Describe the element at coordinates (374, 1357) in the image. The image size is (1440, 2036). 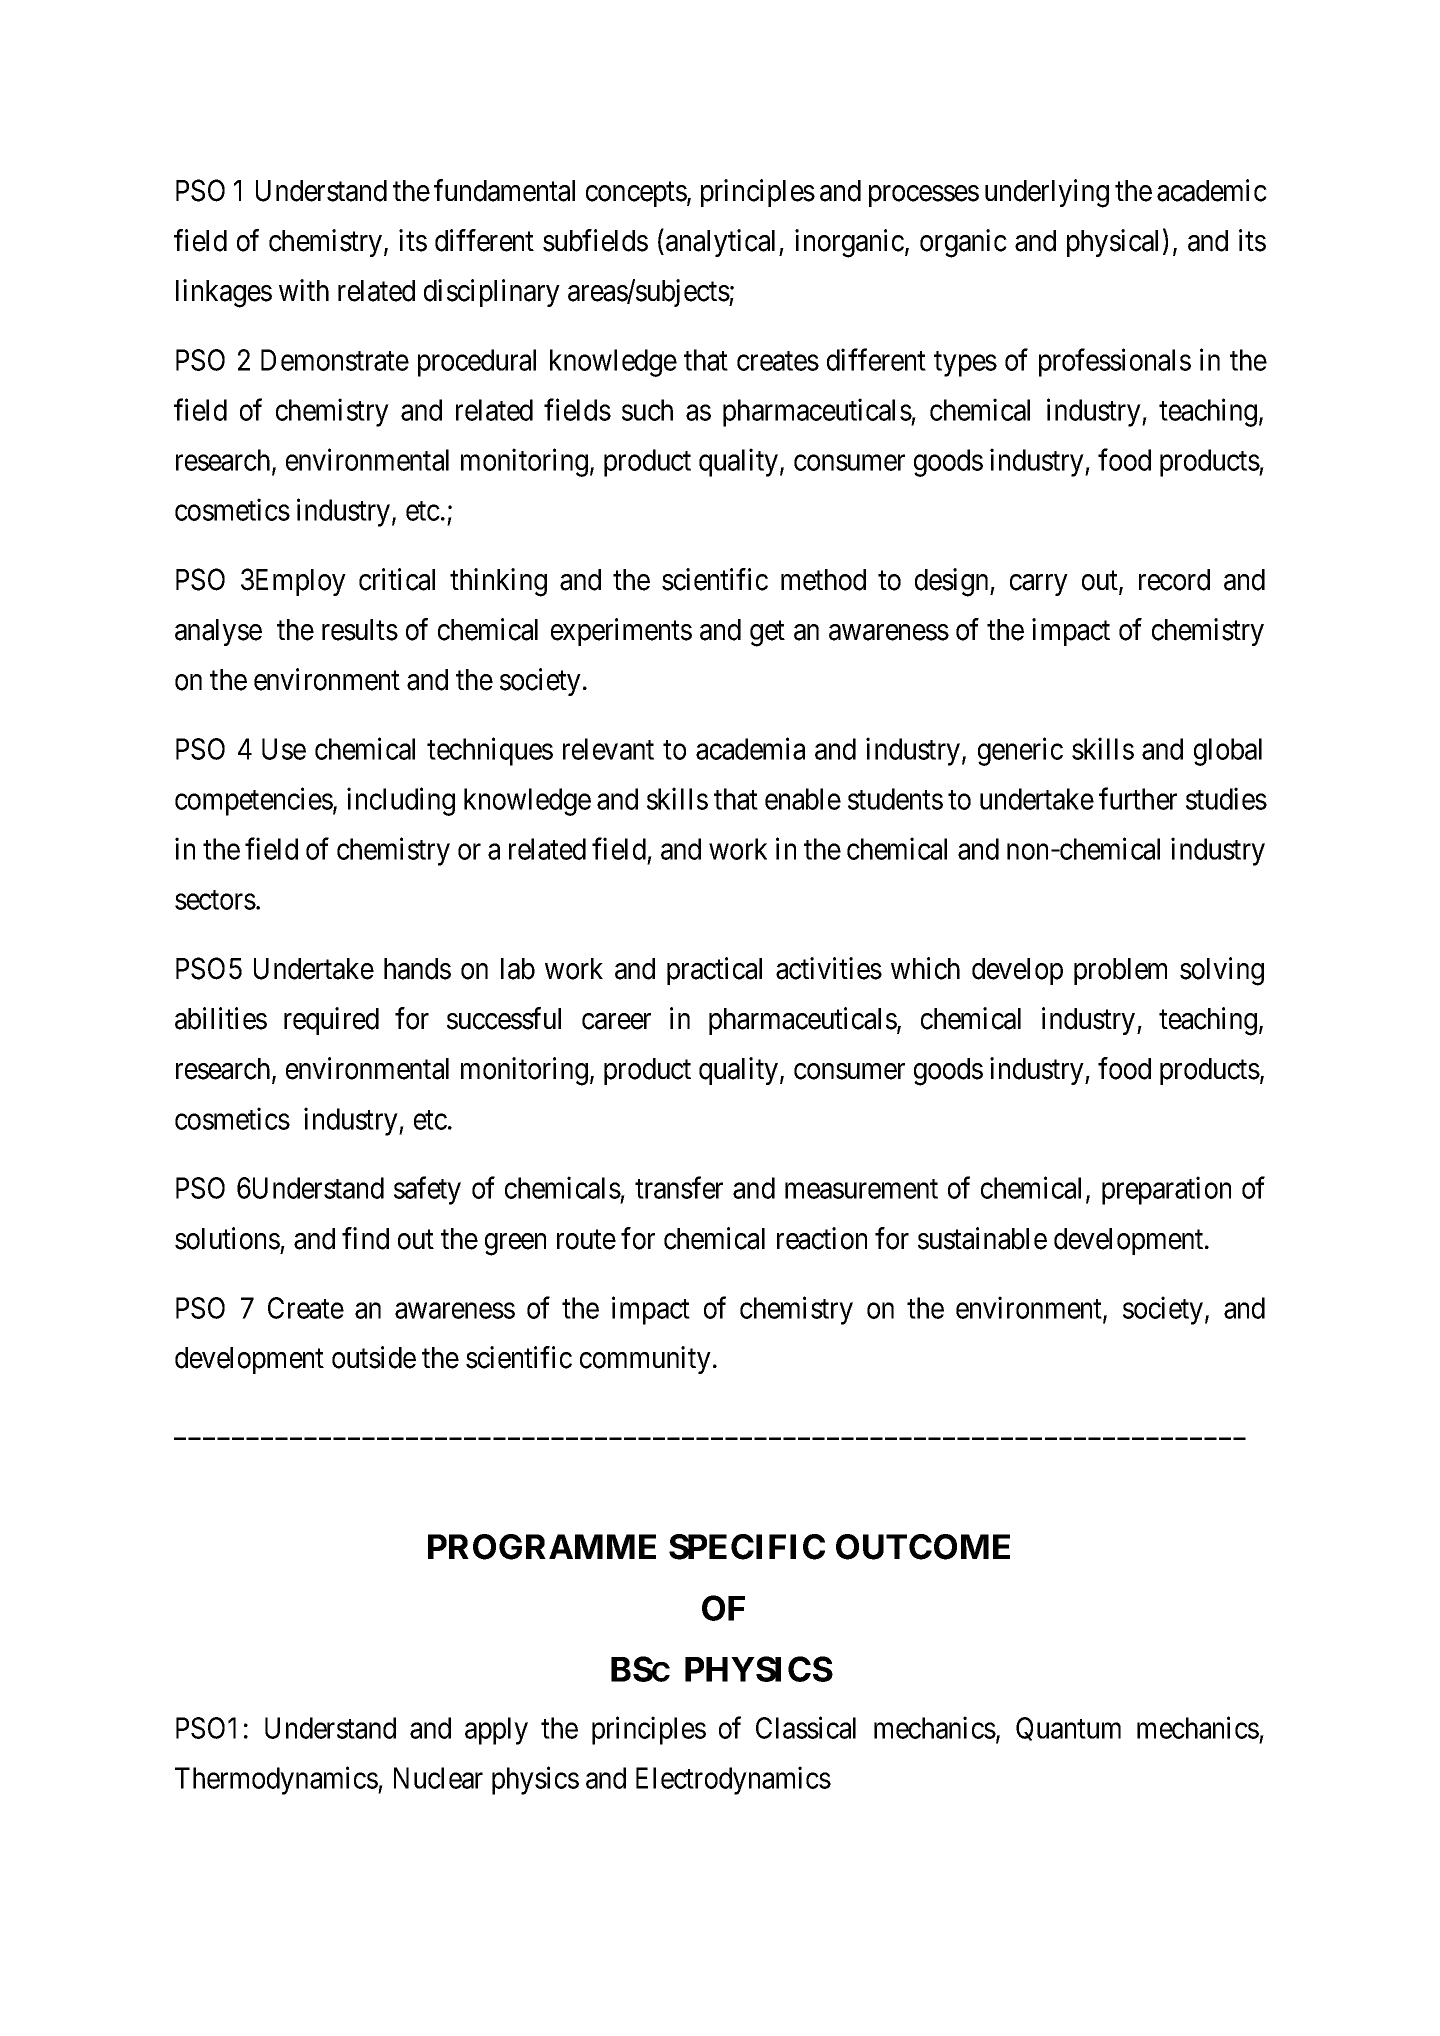
I see `outside` at that location.
